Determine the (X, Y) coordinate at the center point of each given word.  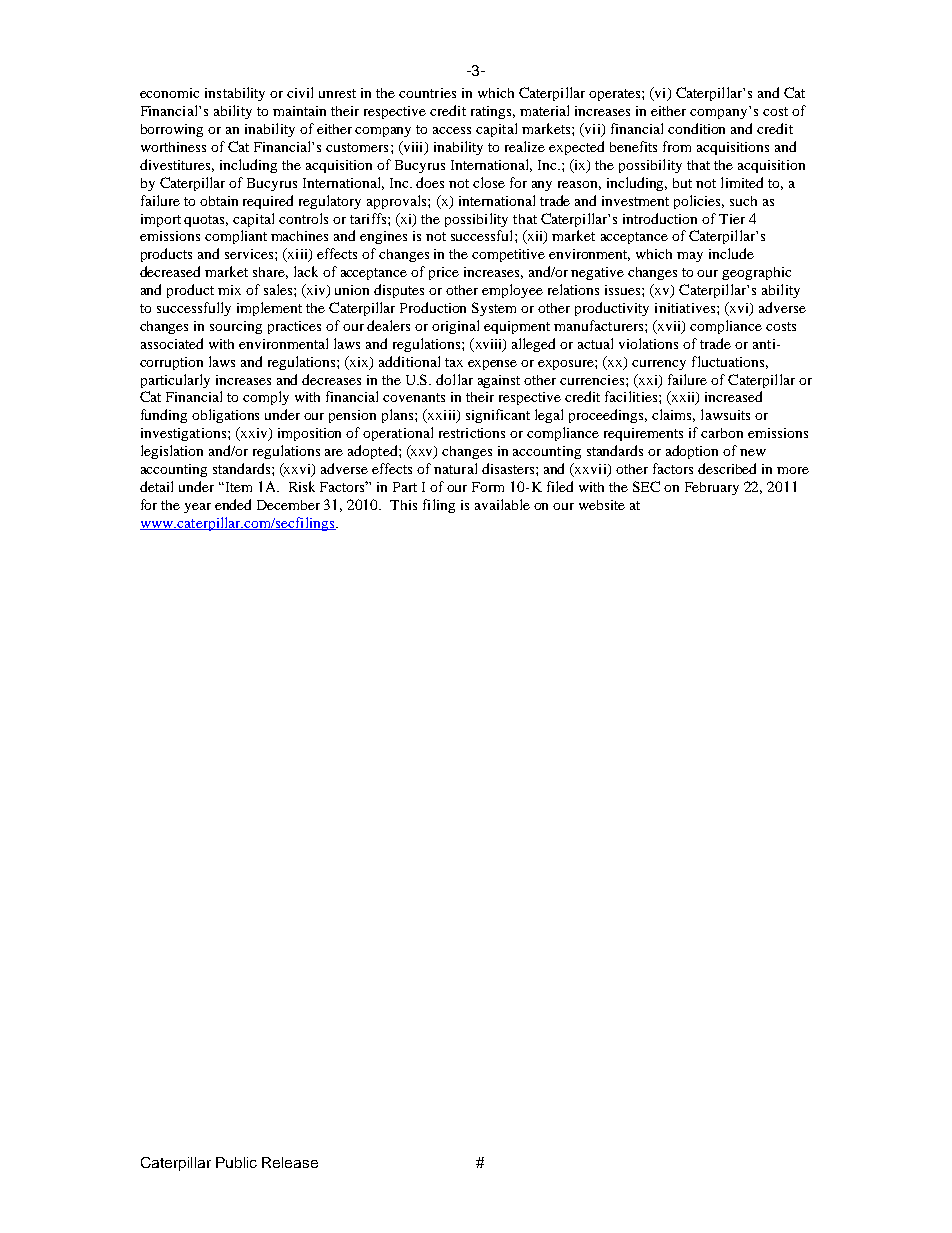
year (197, 508)
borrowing (172, 130)
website (602, 505)
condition (696, 128)
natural (455, 468)
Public (236, 1162)
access (452, 130)
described (727, 468)
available (502, 504)
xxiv (254, 434)
